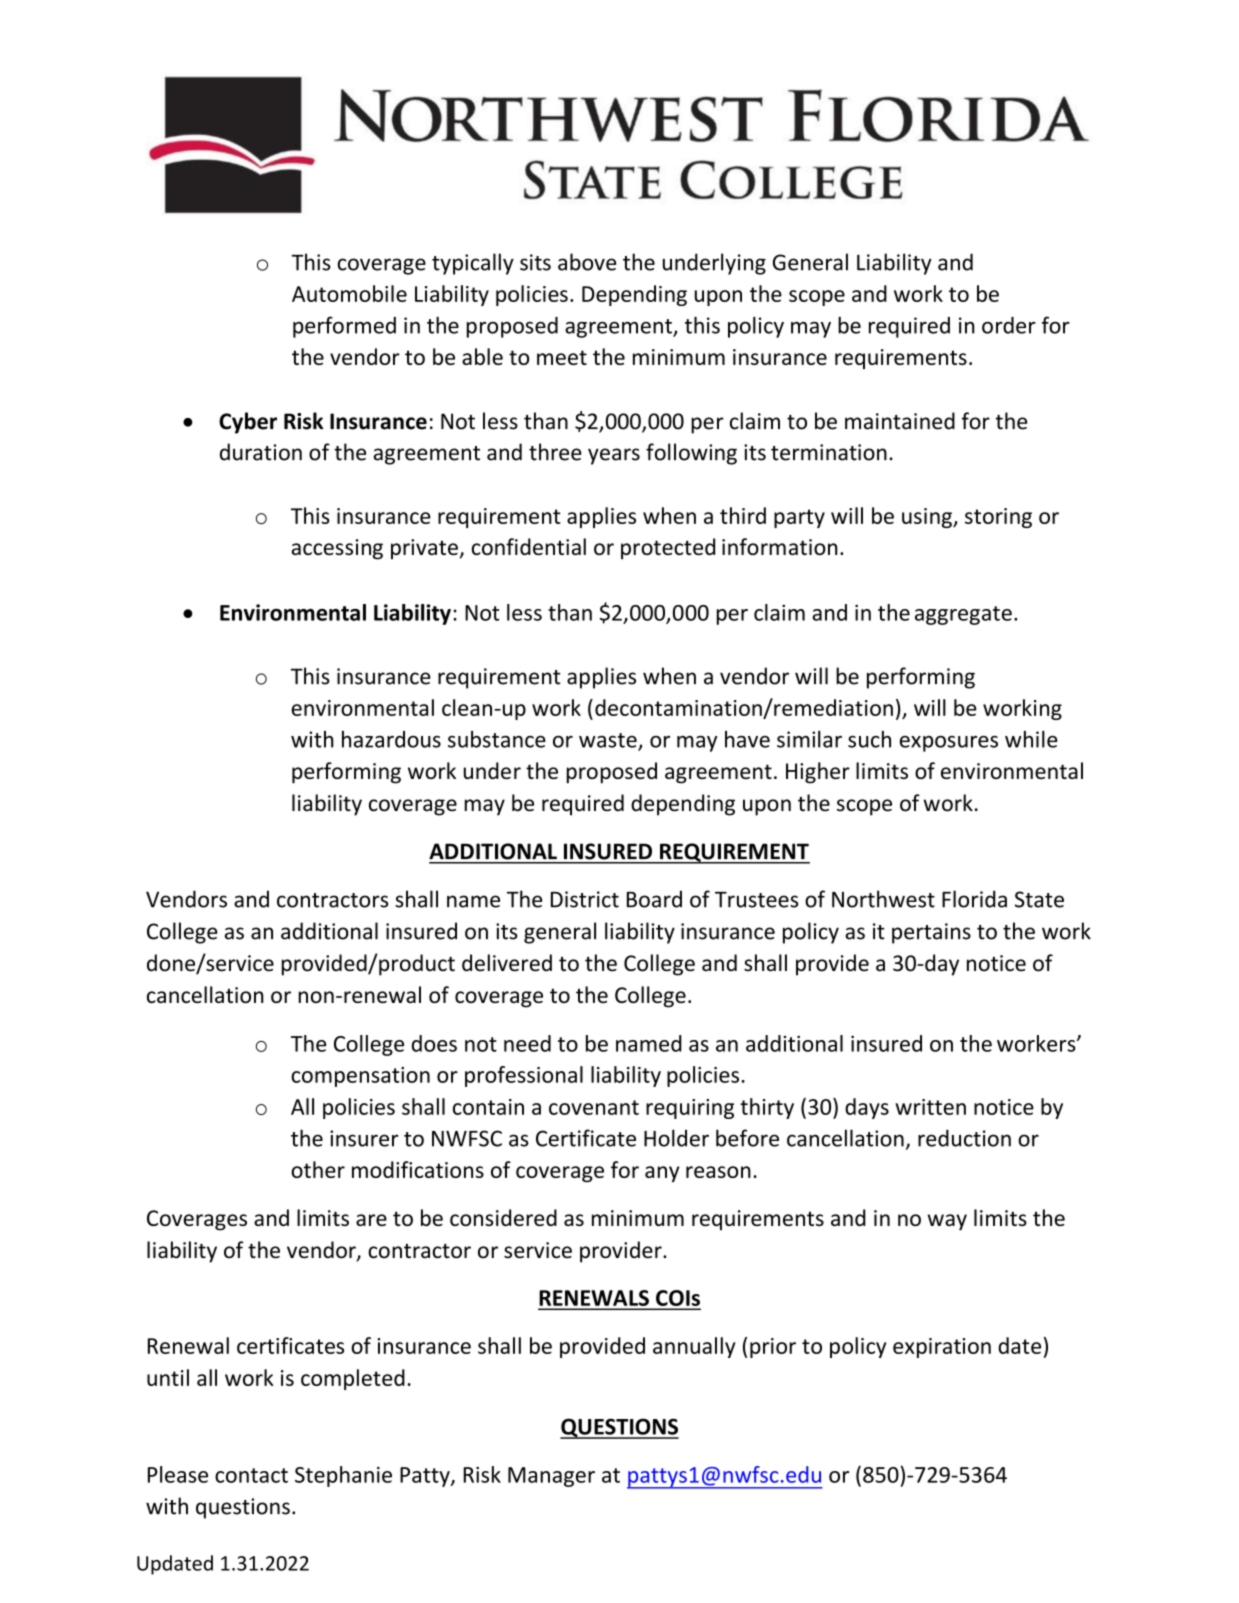 The height and width of the image is (1603, 1239). I want to click on contact, so click(251, 1475).
